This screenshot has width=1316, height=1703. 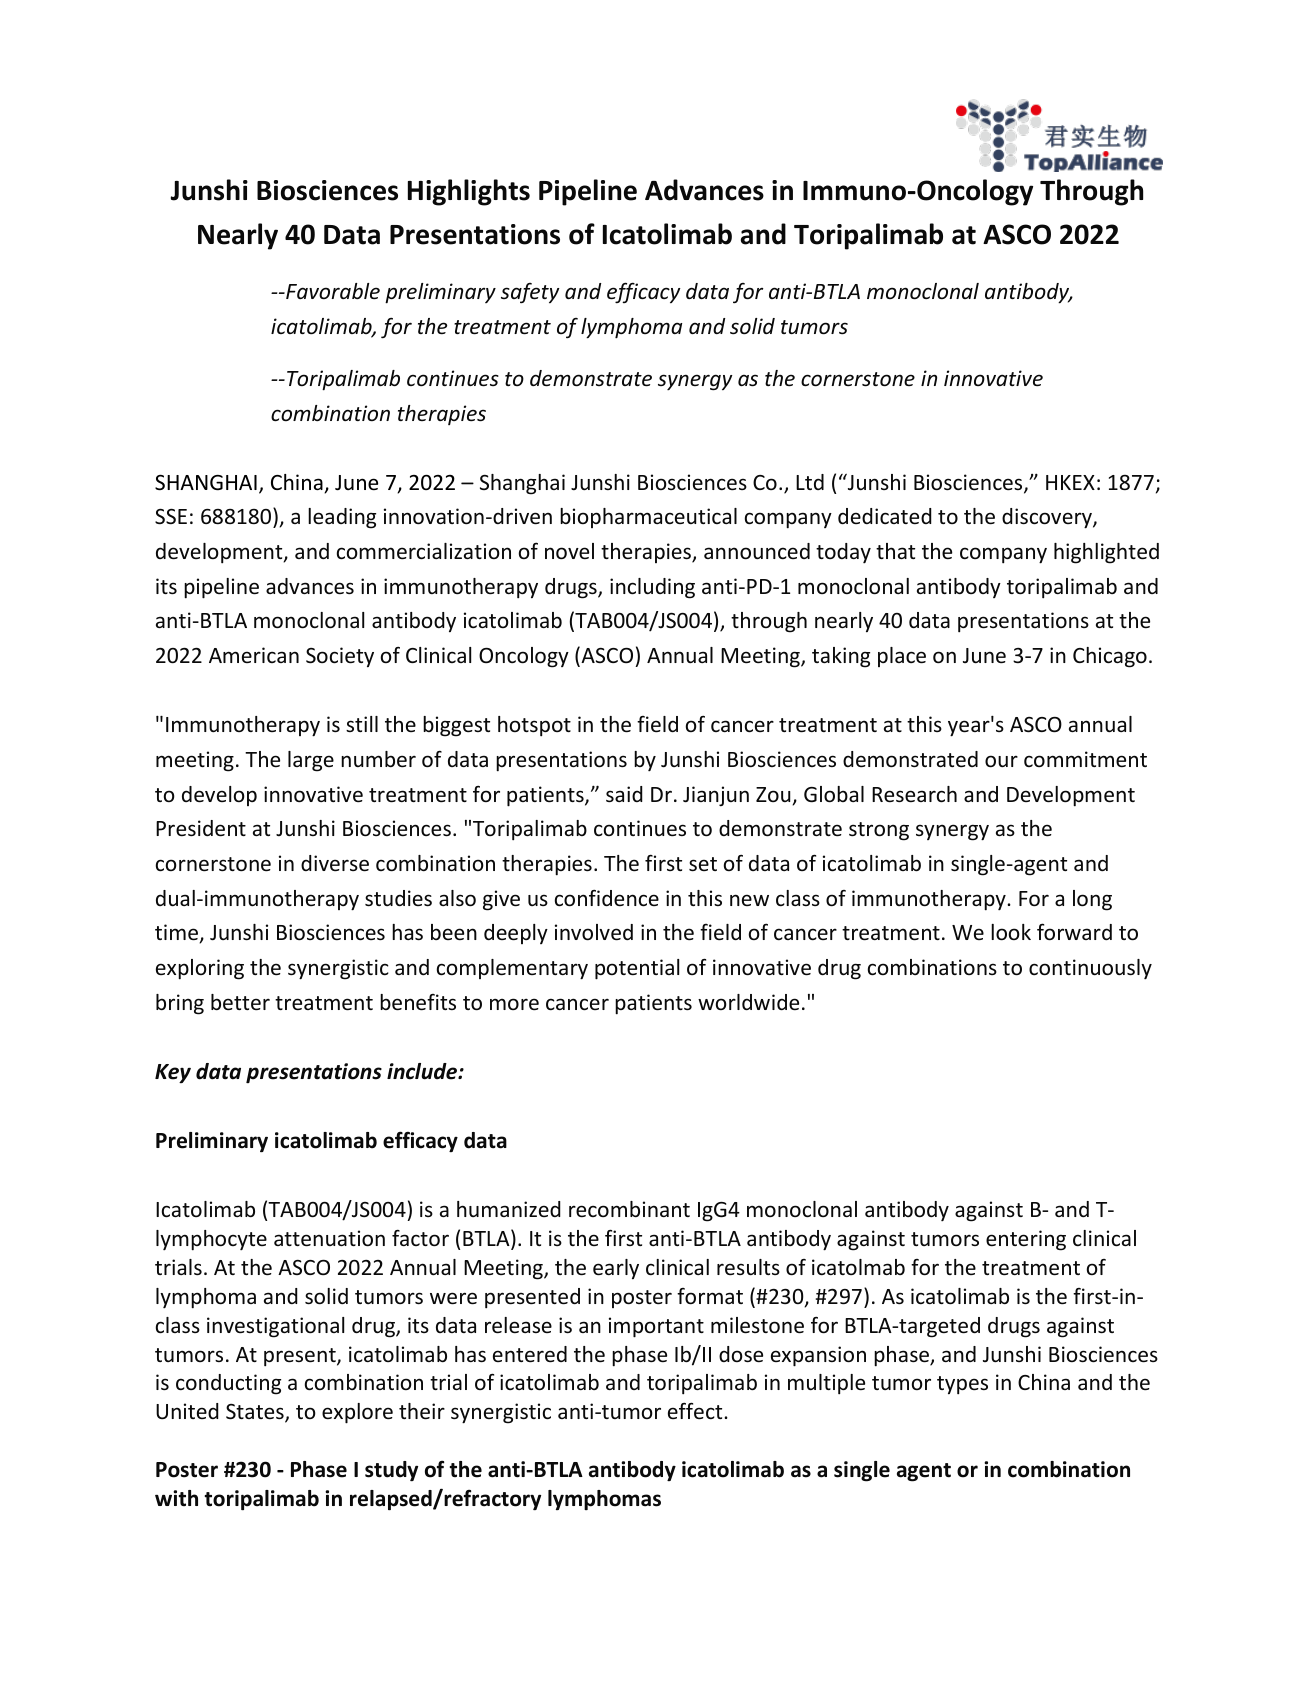 What do you see at coordinates (530, 293) in the screenshot?
I see `safety` at bounding box center [530, 293].
